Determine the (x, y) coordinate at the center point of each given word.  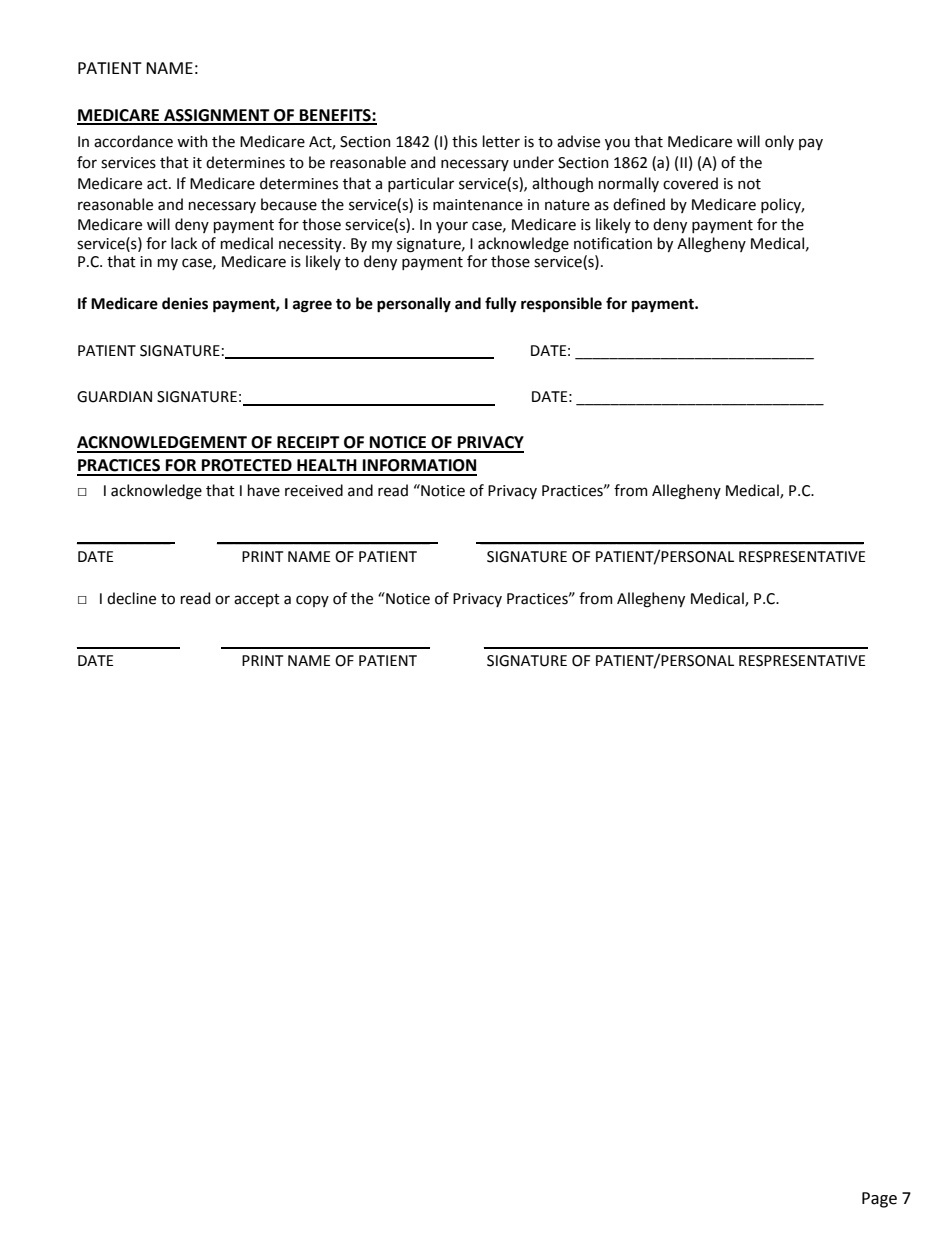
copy (312, 601)
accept (257, 600)
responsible (561, 304)
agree (312, 306)
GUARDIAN (114, 397)
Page (879, 1200)
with (192, 141)
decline (131, 598)
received (314, 490)
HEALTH (327, 465)
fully (501, 305)
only (779, 142)
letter (501, 141)
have (264, 490)
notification (613, 243)
